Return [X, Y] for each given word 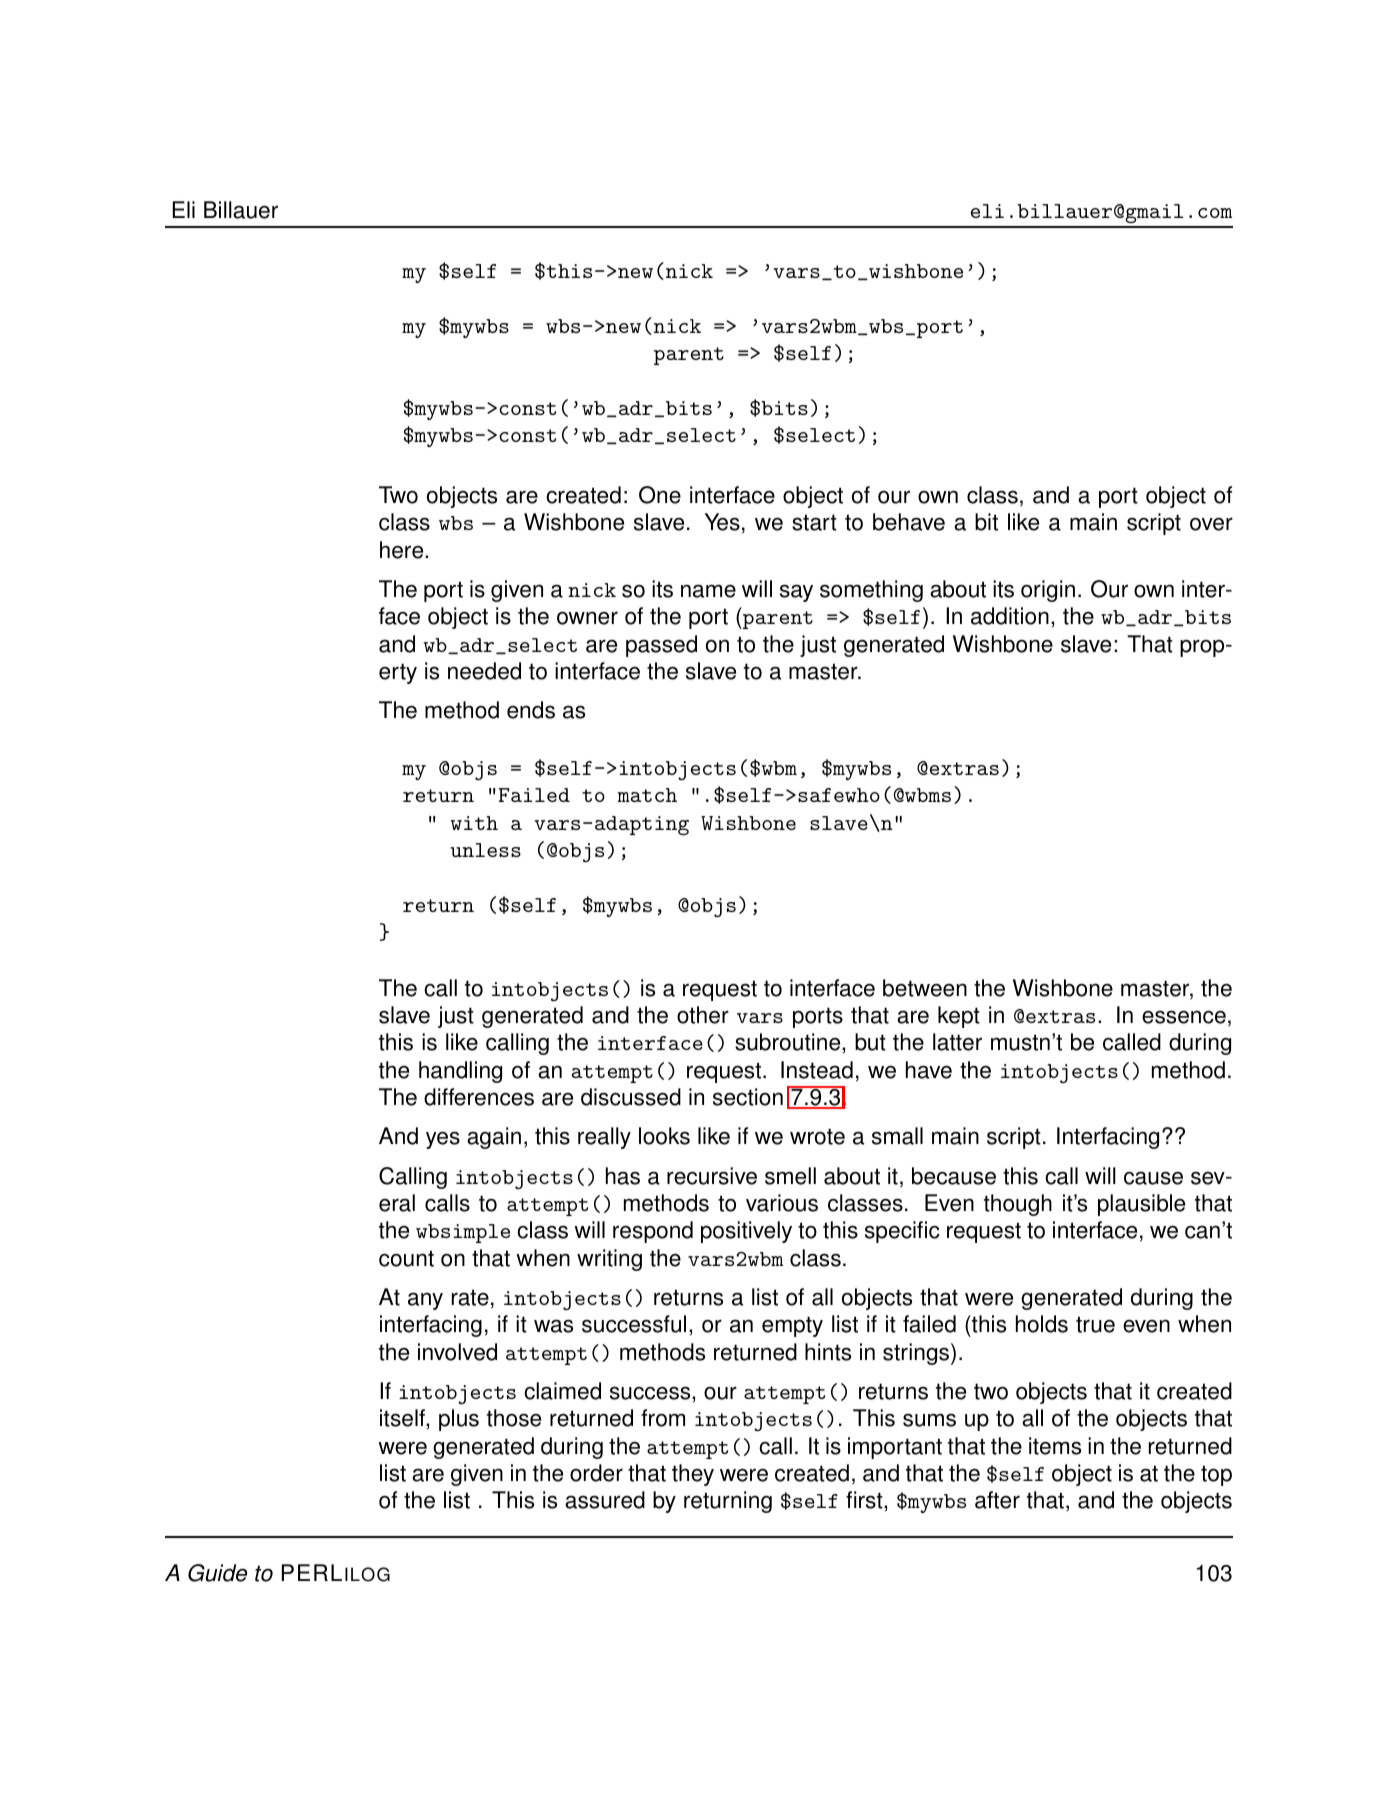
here [403, 550]
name [708, 591]
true [1095, 1324]
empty [792, 1326]
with [474, 823]
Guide [217, 1573]
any [425, 1301]
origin [1048, 591]
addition [1010, 616]
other [703, 1015]
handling [460, 1072]
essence [1184, 1017]
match [647, 795]
